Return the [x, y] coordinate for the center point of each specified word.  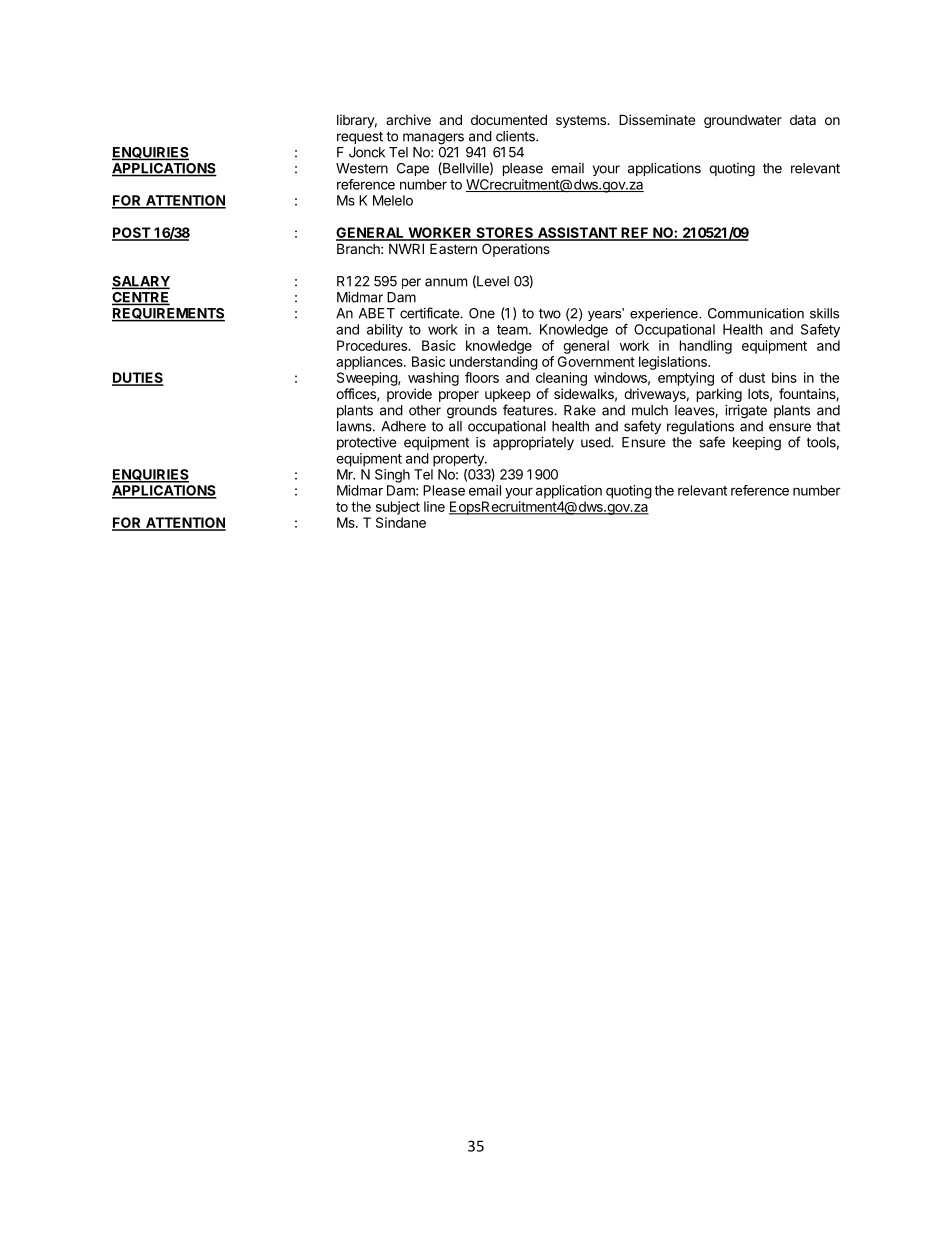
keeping [757, 444]
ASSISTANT [577, 233]
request [360, 137]
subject [398, 508]
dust [752, 377]
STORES [505, 233]
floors [482, 377]
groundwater [743, 121]
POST [132, 233]
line [434, 506]
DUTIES [138, 379]
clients [516, 136]
